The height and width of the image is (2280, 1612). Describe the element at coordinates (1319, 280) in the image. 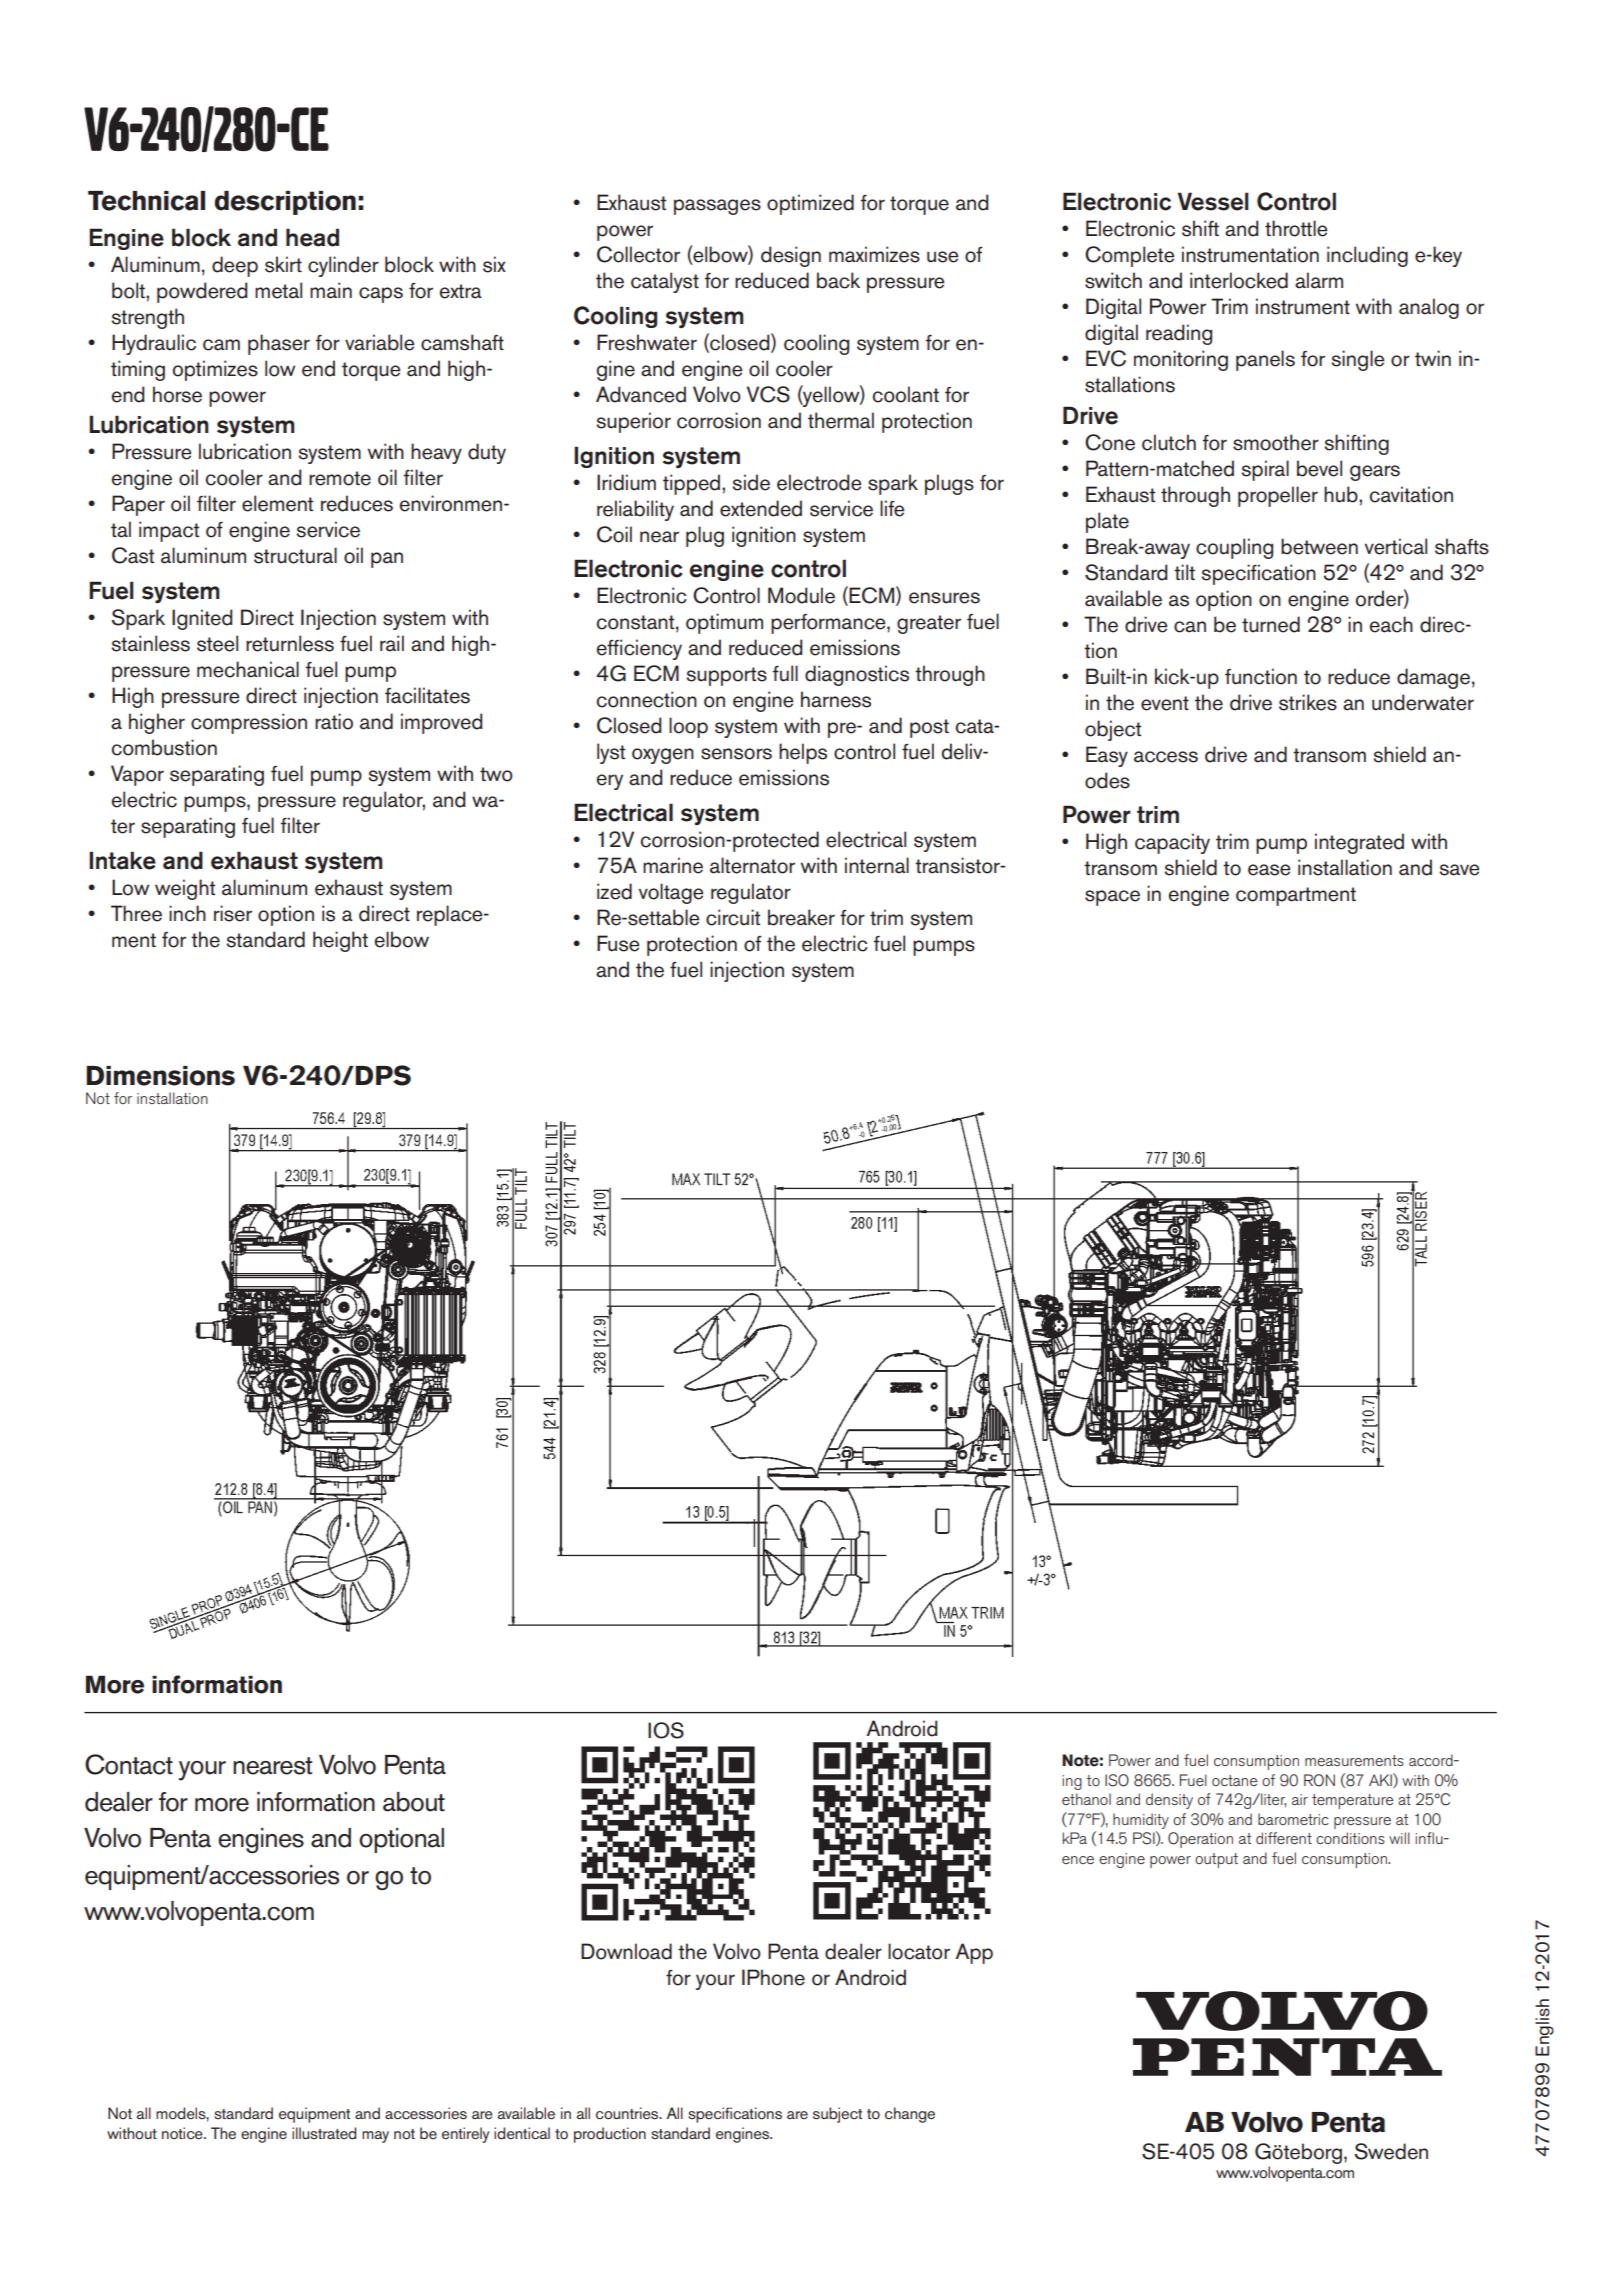

I see `alarm` at that location.
